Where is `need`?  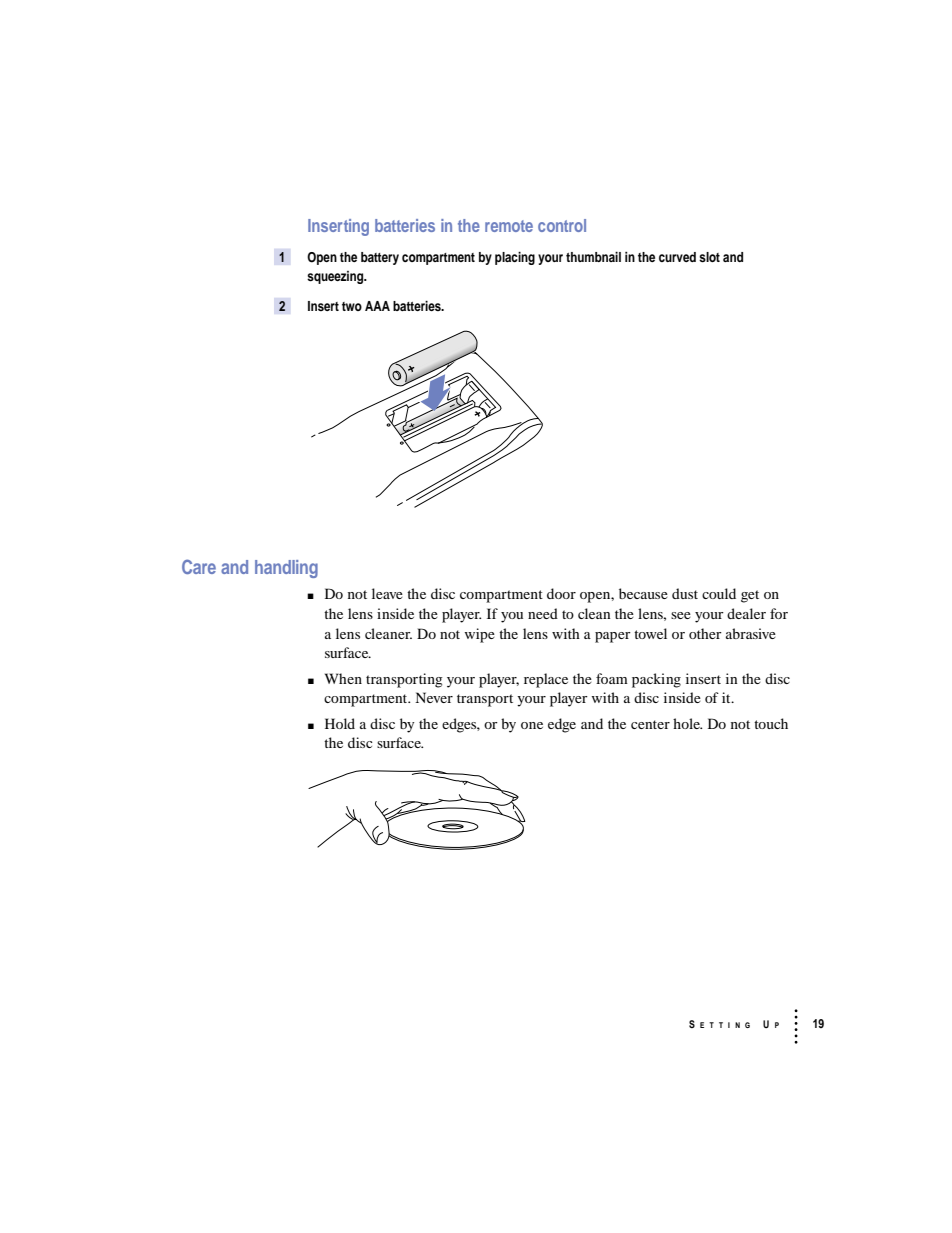
need is located at coordinates (543, 613).
